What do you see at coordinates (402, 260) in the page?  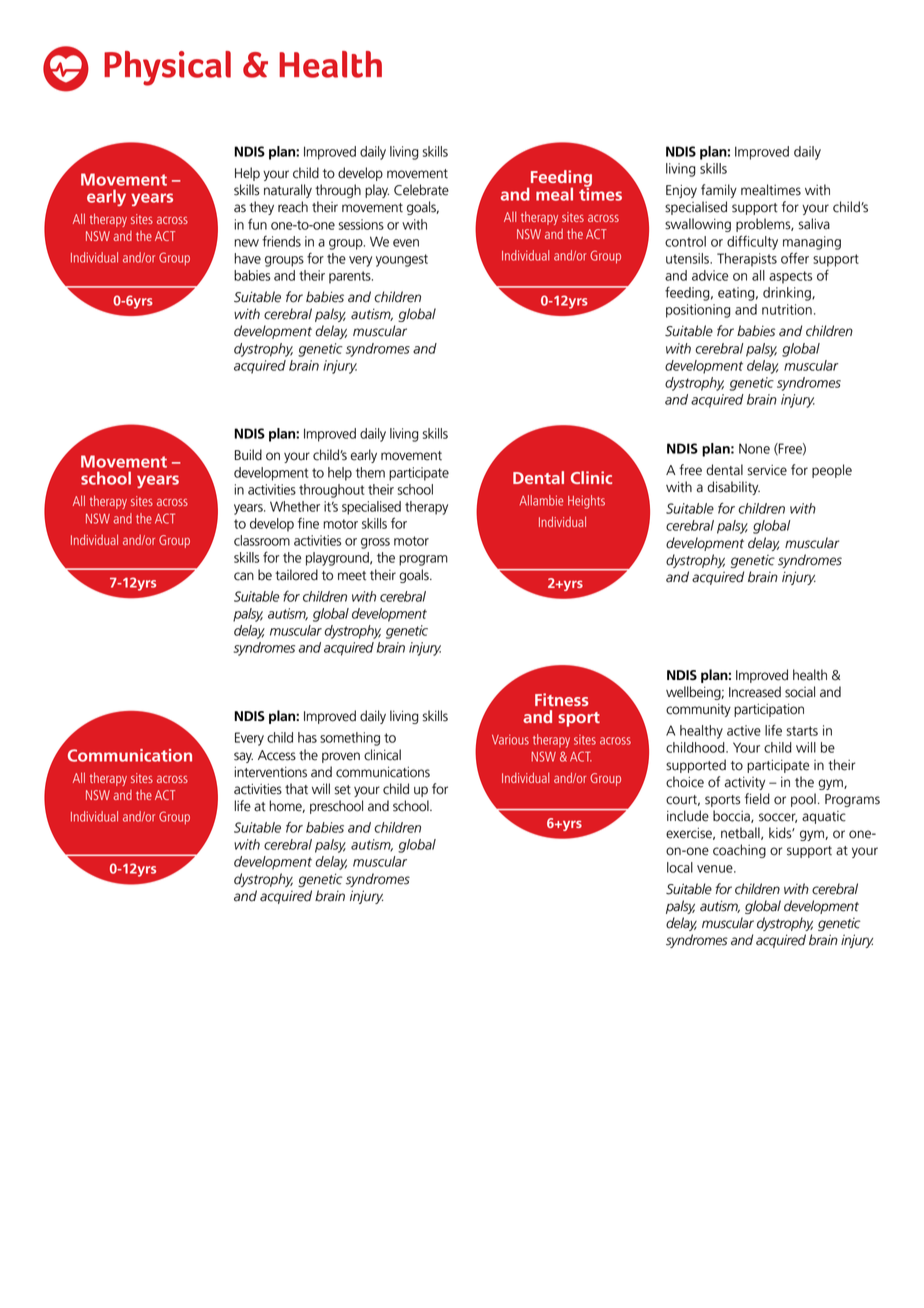 I see `youngest` at bounding box center [402, 260].
